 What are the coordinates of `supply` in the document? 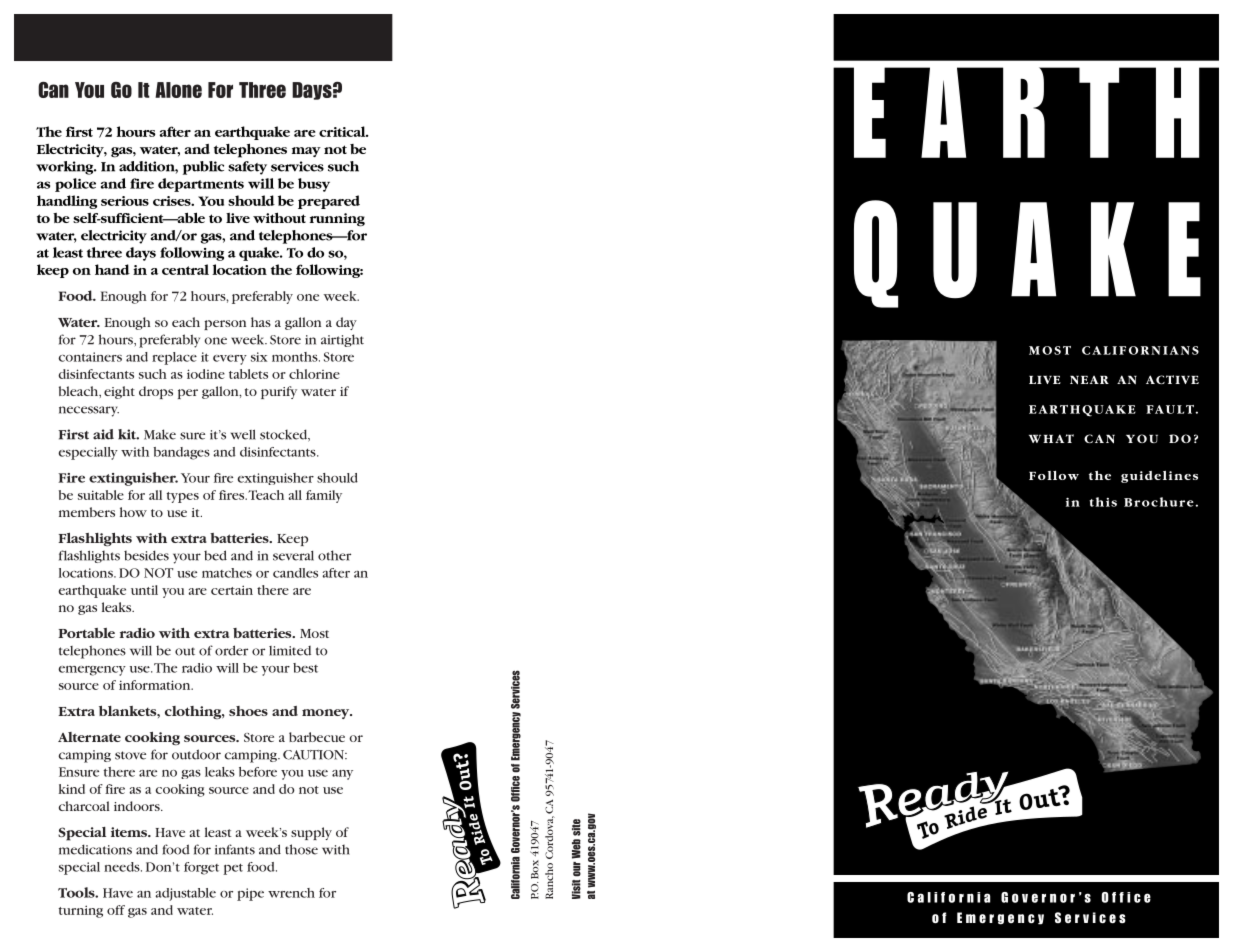 It's located at (311, 833).
